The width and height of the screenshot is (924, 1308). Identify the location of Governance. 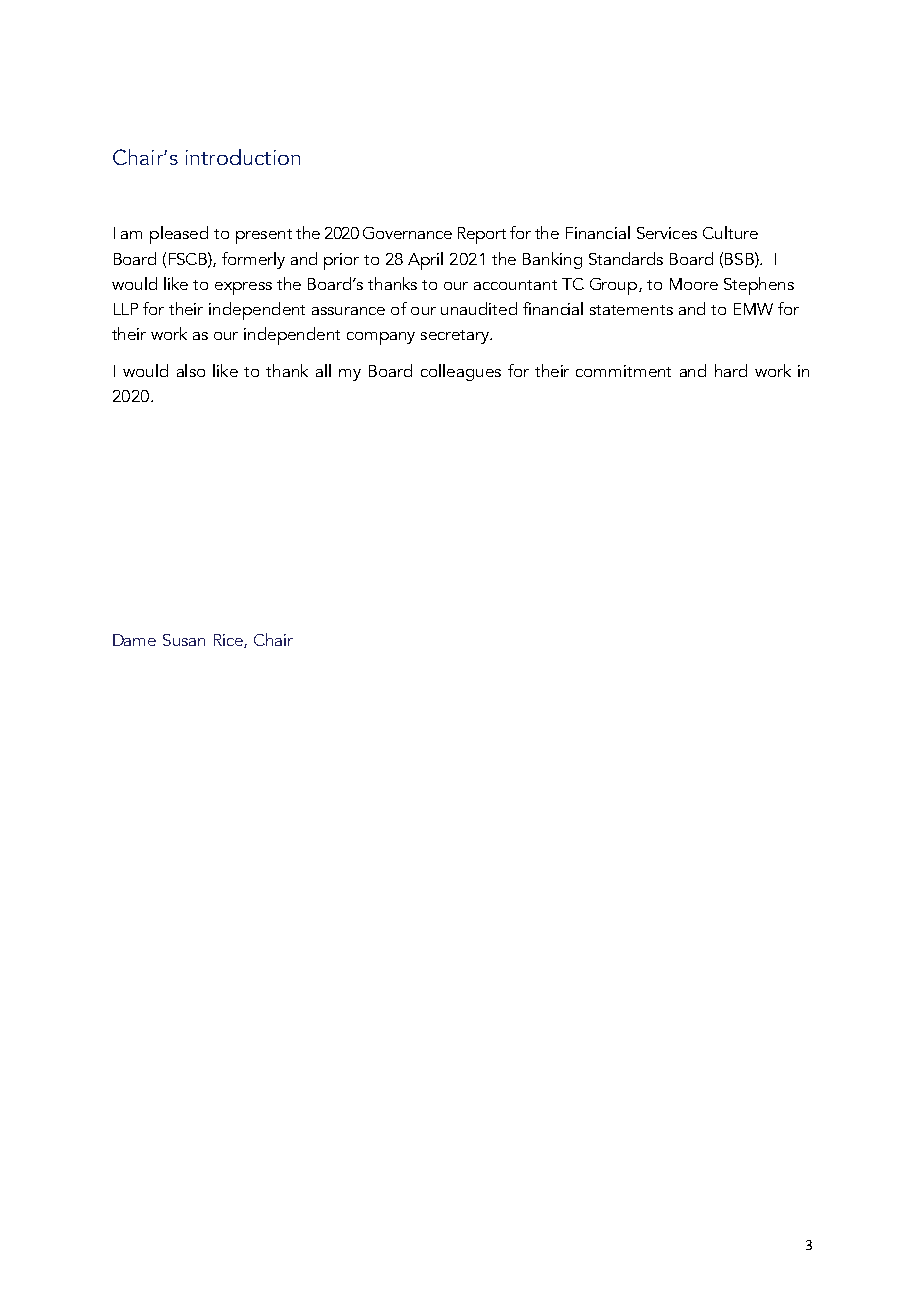
(407, 233).
